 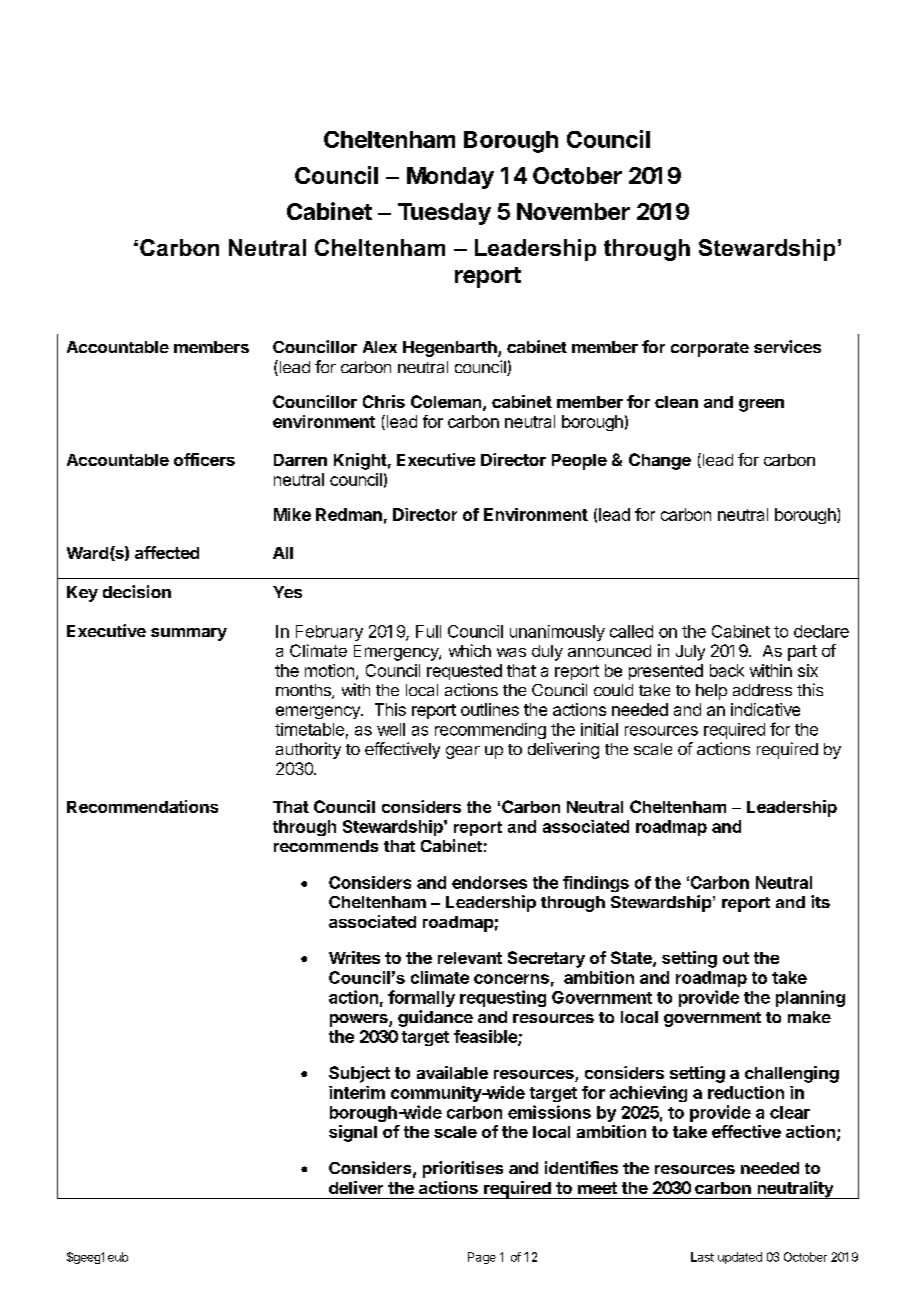 I want to click on outlines, so click(x=490, y=709).
